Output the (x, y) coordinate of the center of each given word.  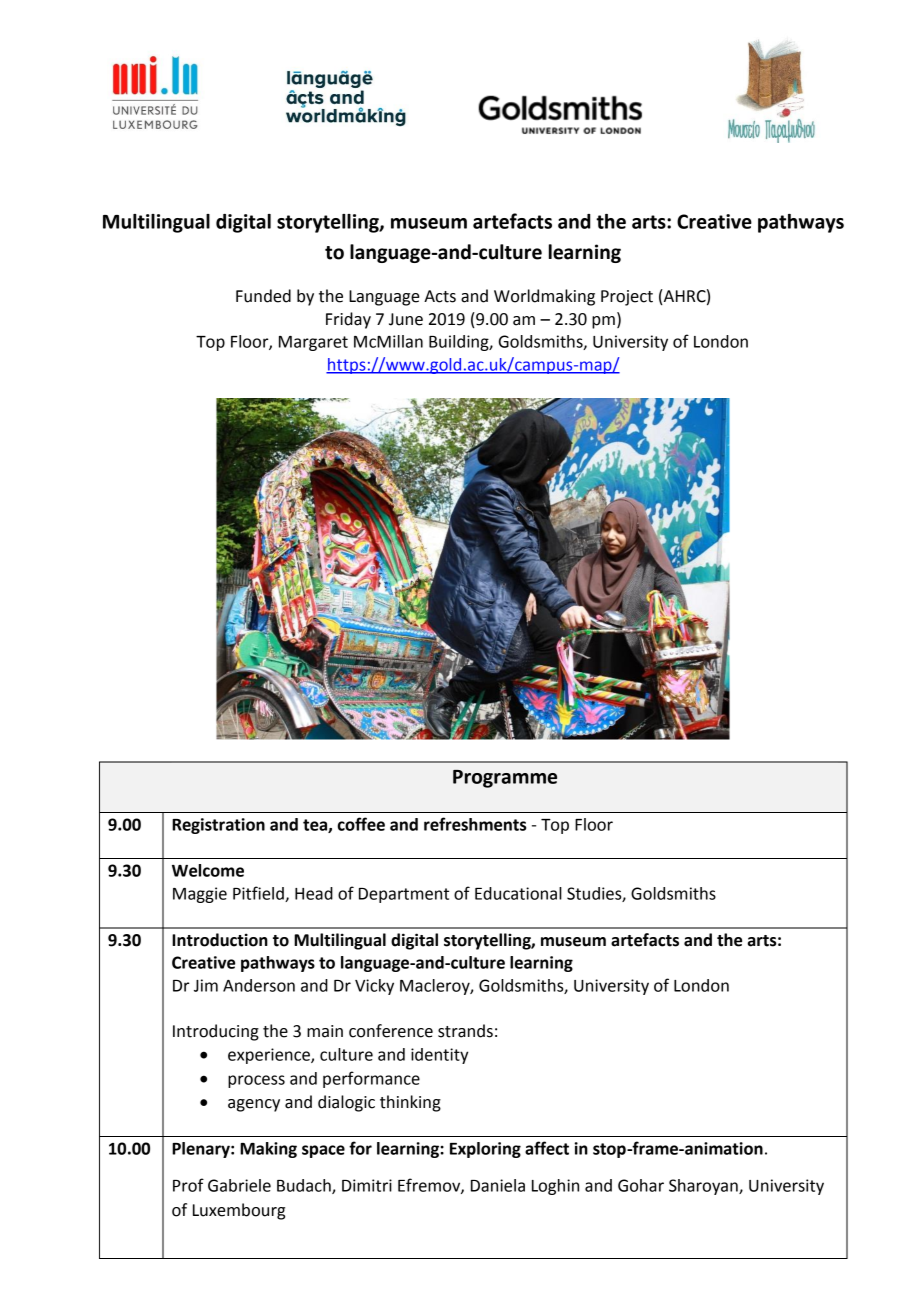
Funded (263, 296)
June (406, 319)
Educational (518, 893)
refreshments (475, 824)
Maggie (200, 895)
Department (404, 895)
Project (627, 298)
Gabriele (239, 1185)
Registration (218, 826)
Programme (505, 779)
